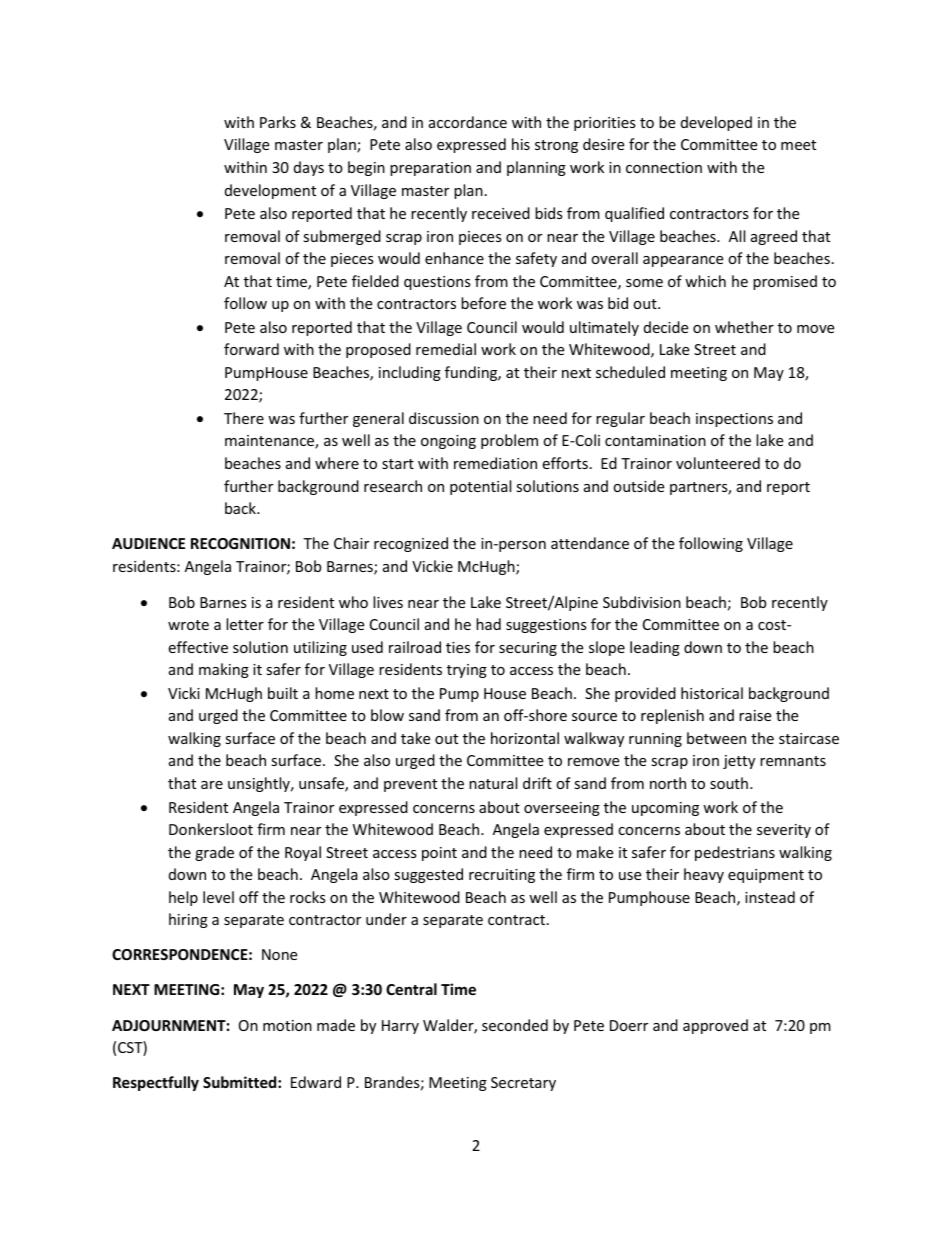  What do you see at coordinates (704, 875) in the image?
I see `heavy` at bounding box center [704, 875].
